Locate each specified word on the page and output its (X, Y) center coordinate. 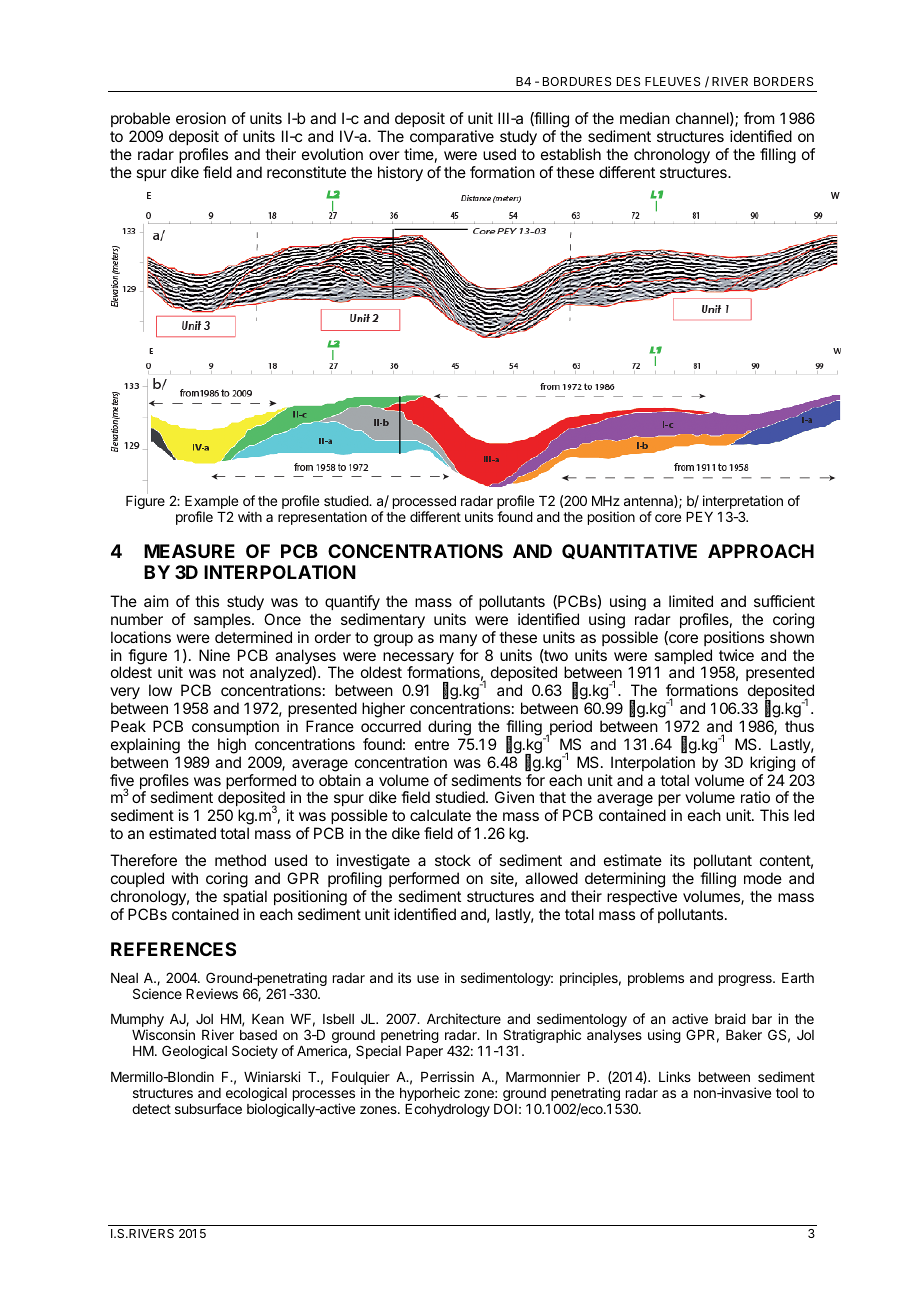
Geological (194, 1052)
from (759, 118)
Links (675, 1076)
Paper (424, 1052)
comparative (452, 137)
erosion (201, 118)
